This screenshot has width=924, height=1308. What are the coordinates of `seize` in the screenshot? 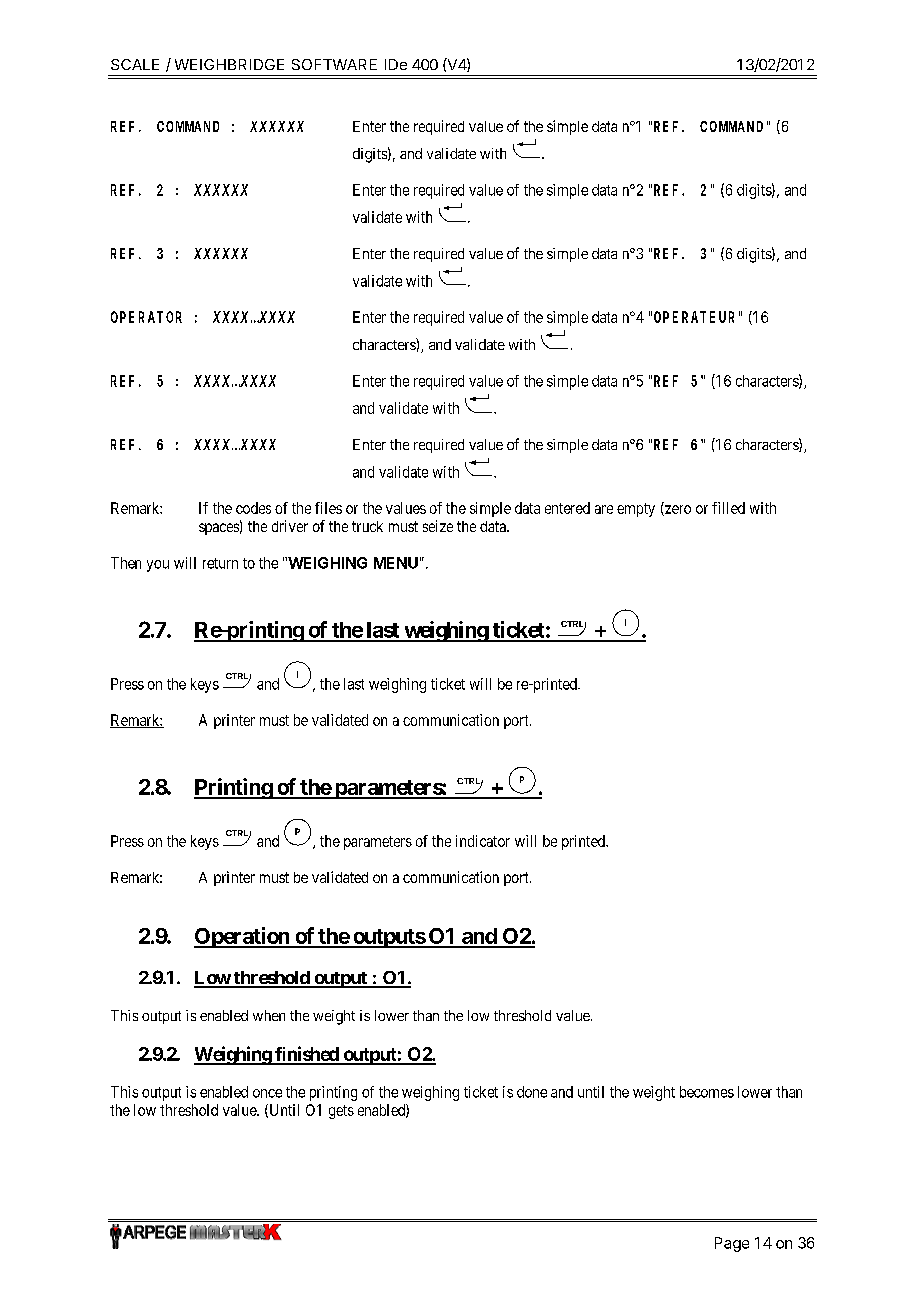 It's located at (438, 526).
